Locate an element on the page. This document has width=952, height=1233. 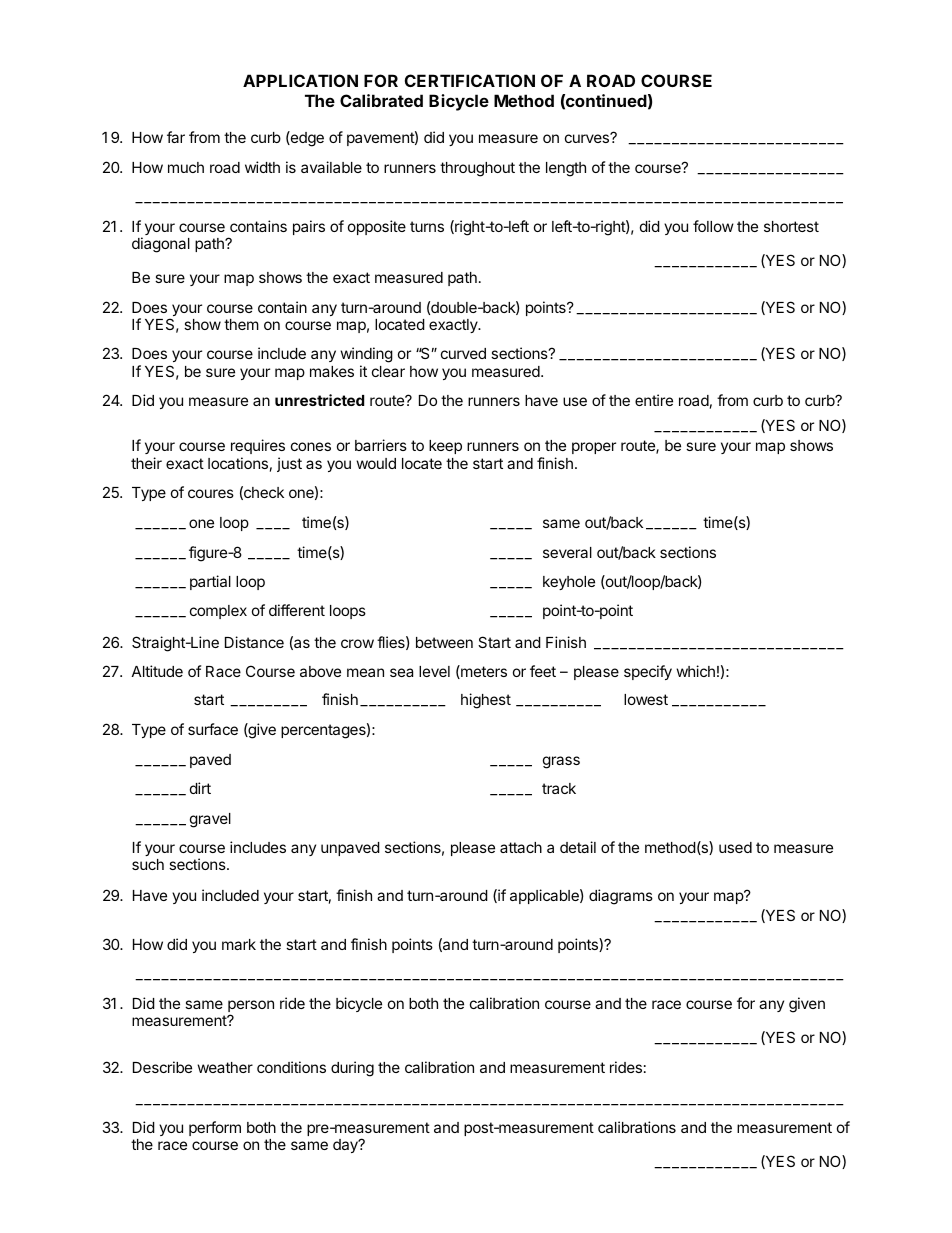
them is located at coordinates (241, 324).
